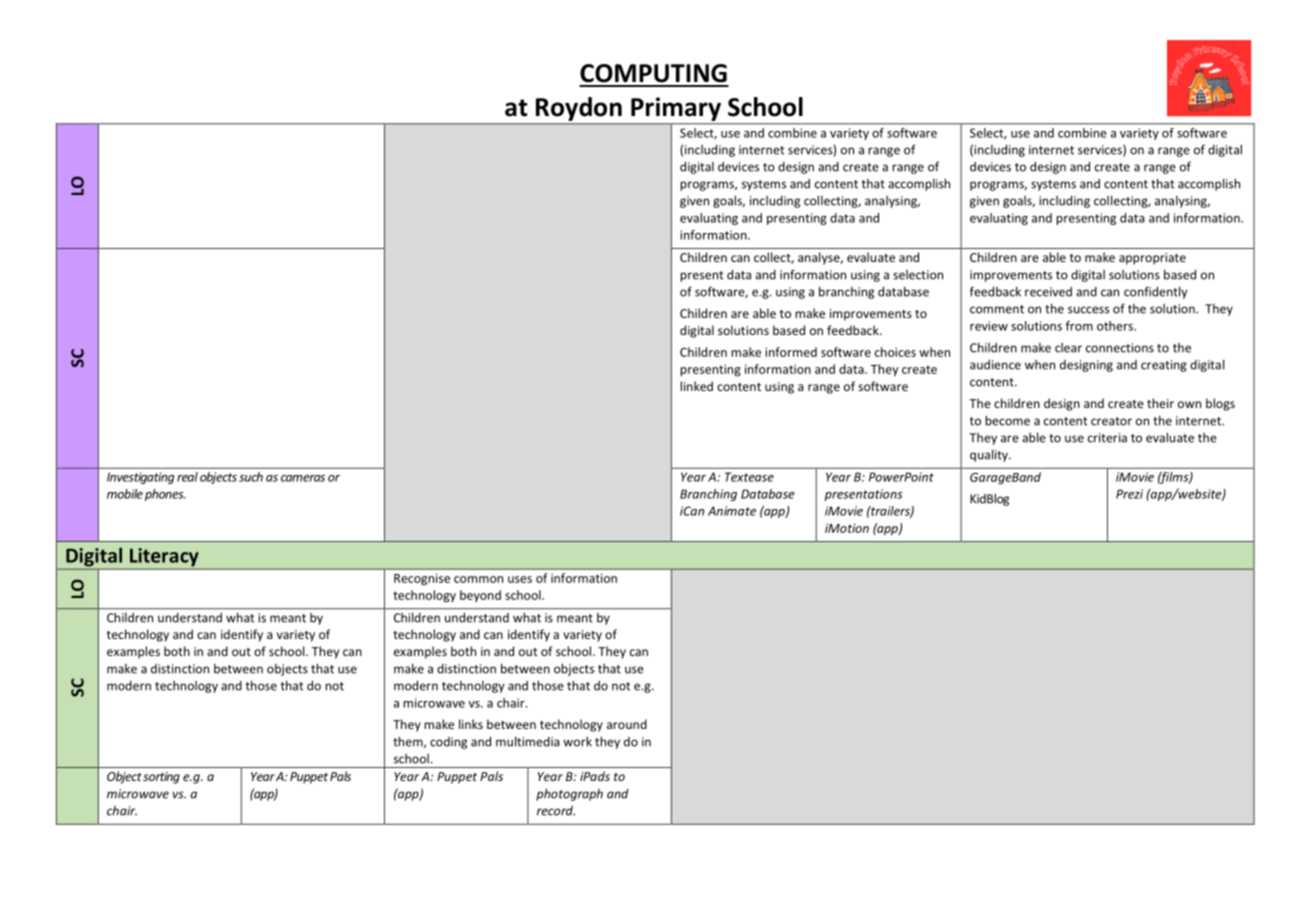  I want to click on Prezi, so click(1129, 494).
